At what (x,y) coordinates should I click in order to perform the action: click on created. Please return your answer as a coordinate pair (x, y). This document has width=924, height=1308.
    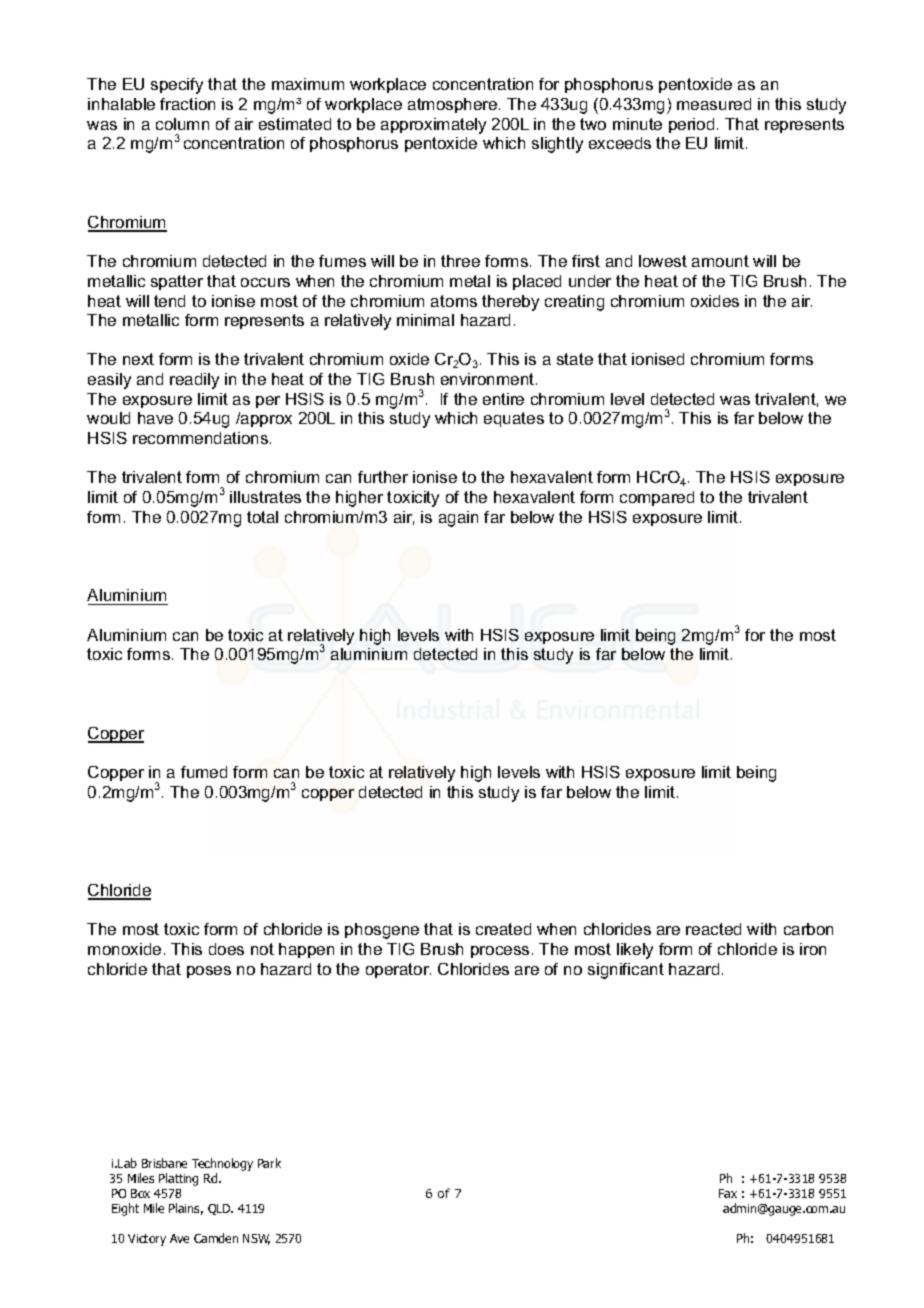
    Looking at the image, I should click on (503, 929).
